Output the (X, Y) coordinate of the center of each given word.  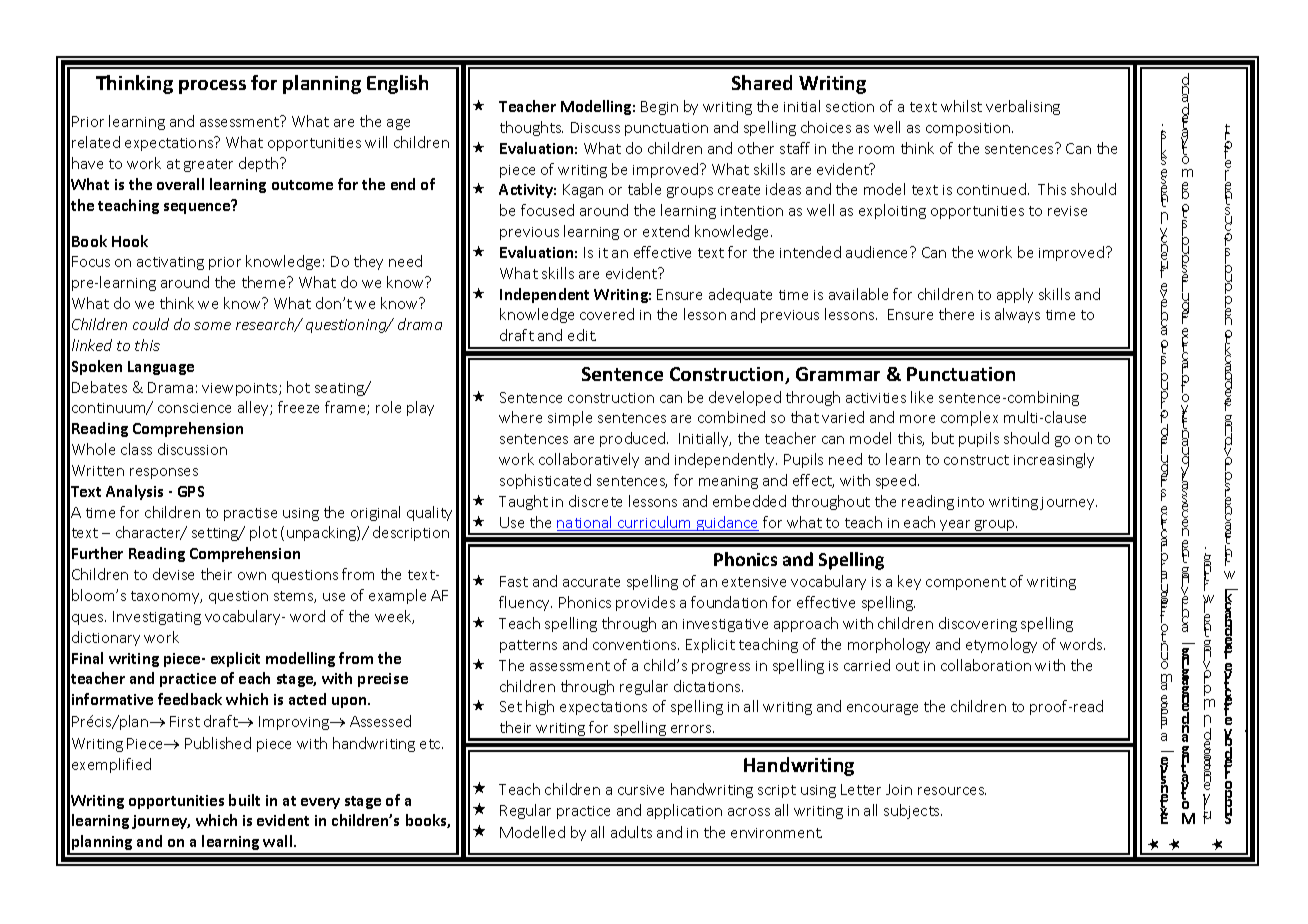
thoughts (531, 128)
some (212, 326)
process (212, 87)
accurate (591, 582)
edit (582, 335)
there (956, 314)
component (966, 583)
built (244, 800)
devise (173, 574)
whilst (961, 106)
